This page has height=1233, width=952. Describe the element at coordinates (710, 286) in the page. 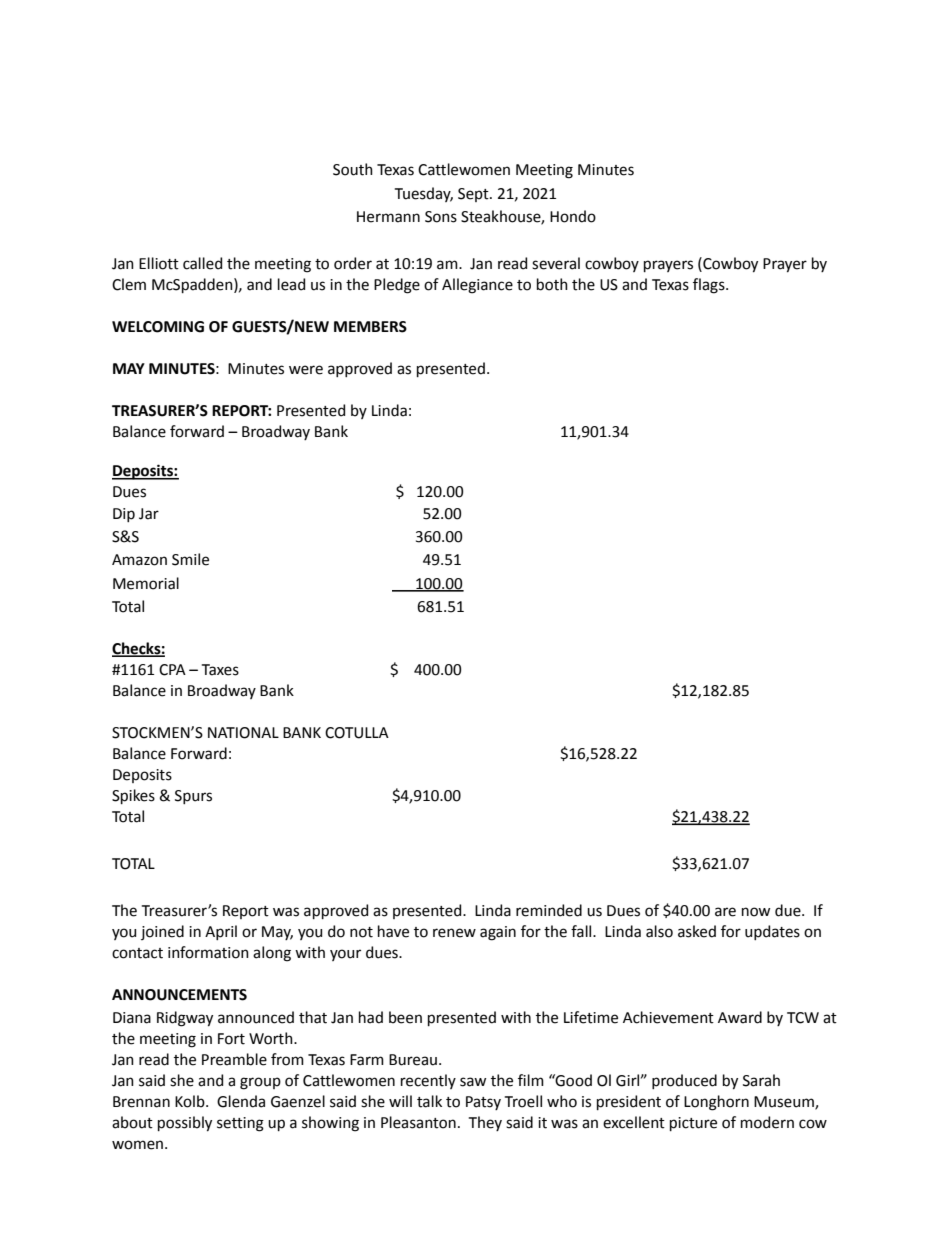

I see `flags` at that location.
